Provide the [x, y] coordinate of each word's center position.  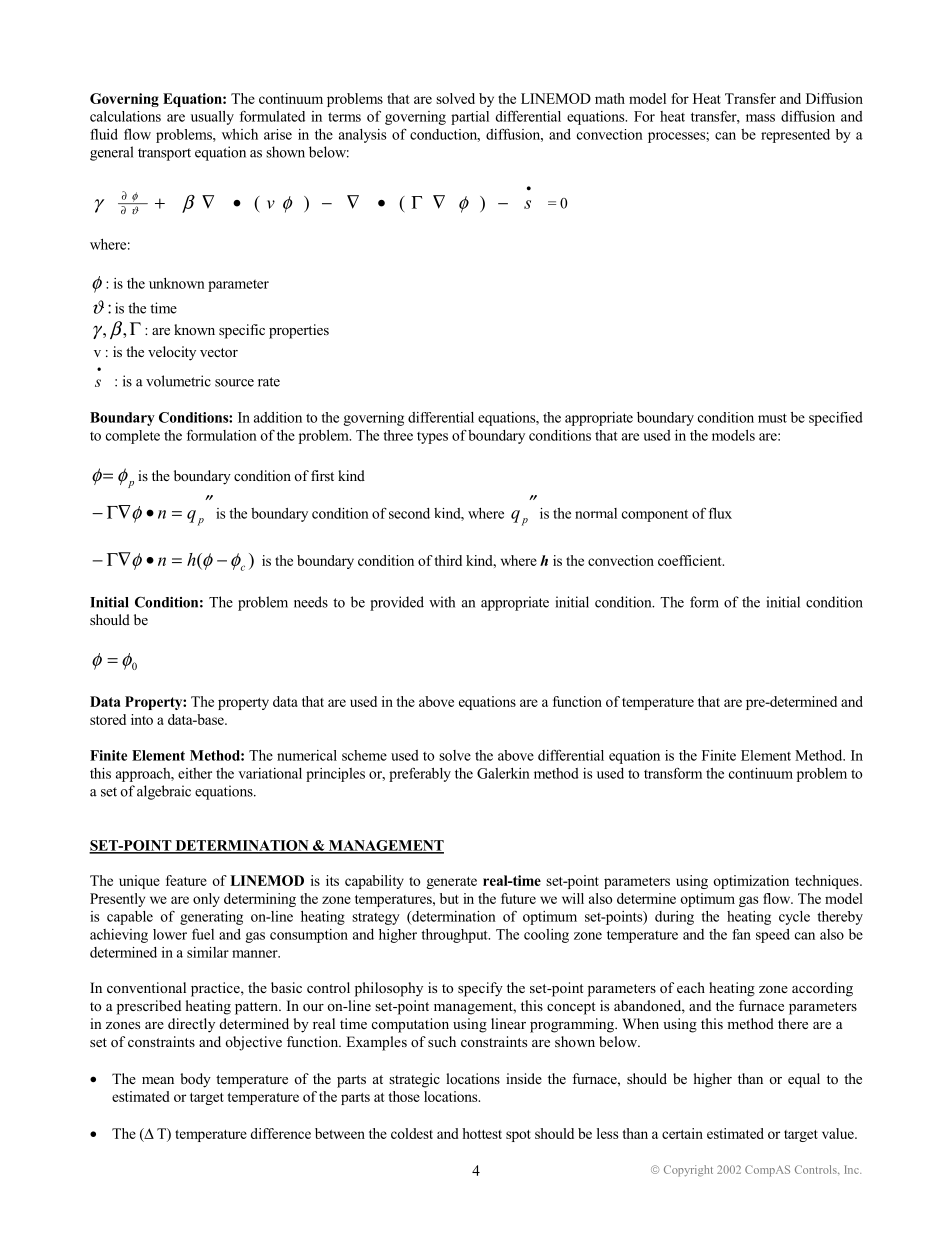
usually [212, 118]
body [195, 1080]
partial [470, 118]
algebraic [164, 792]
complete [133, 437]
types [432, 438]
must [772, 418]
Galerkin [503, 773]
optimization [751, 882]
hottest [482, 1133]
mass [760, 118]
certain [682, 1133]
